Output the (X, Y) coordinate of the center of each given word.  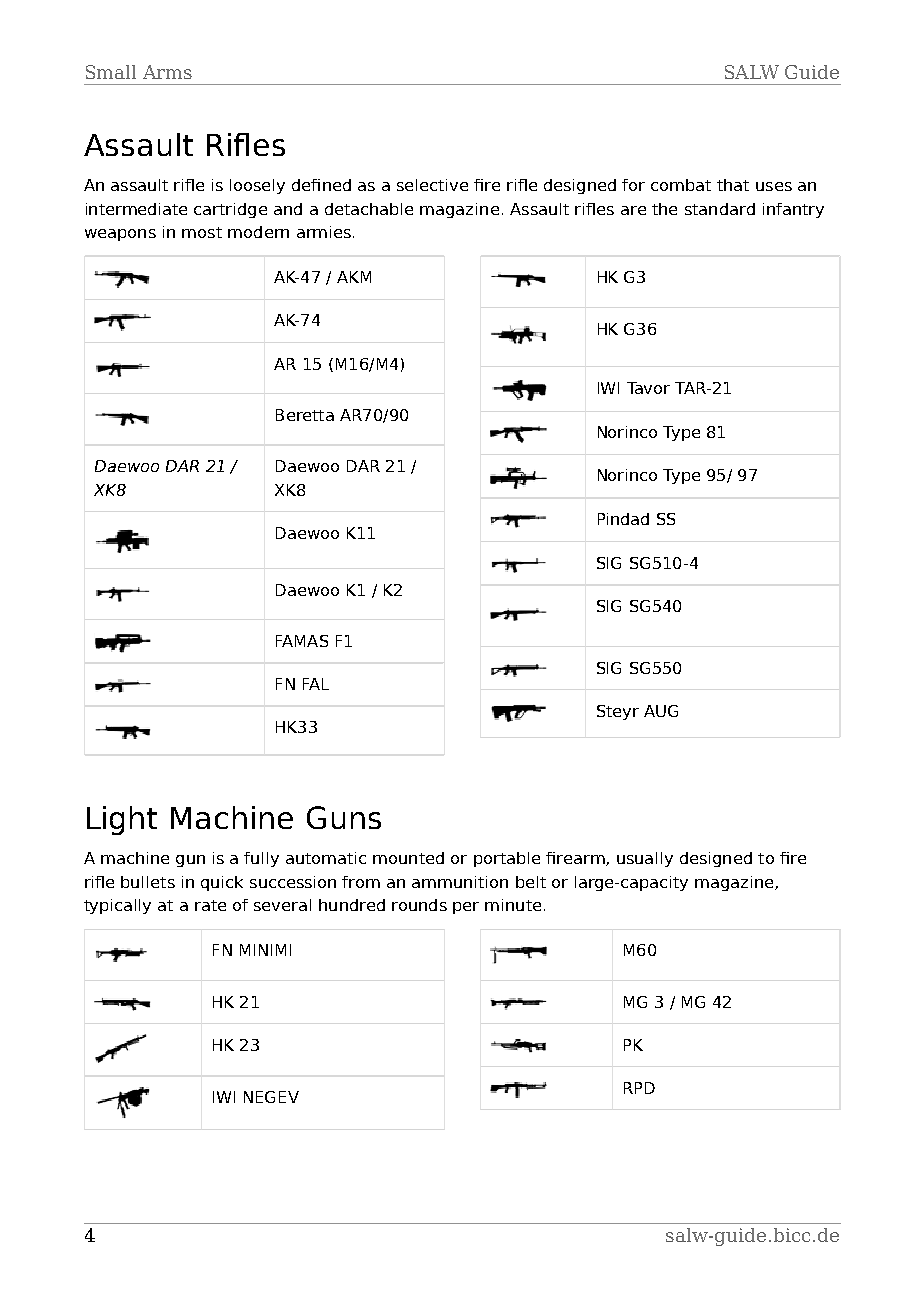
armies (324, 232)
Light (122, 820)
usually (645, 859)
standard (720, 209)
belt (531, 882)
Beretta (305, 415)
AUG (661, 711)
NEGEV (271, 1097)
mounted (408, 858)
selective (432, 185)
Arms (167, 72)
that (733, 185)
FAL (316, 684)
